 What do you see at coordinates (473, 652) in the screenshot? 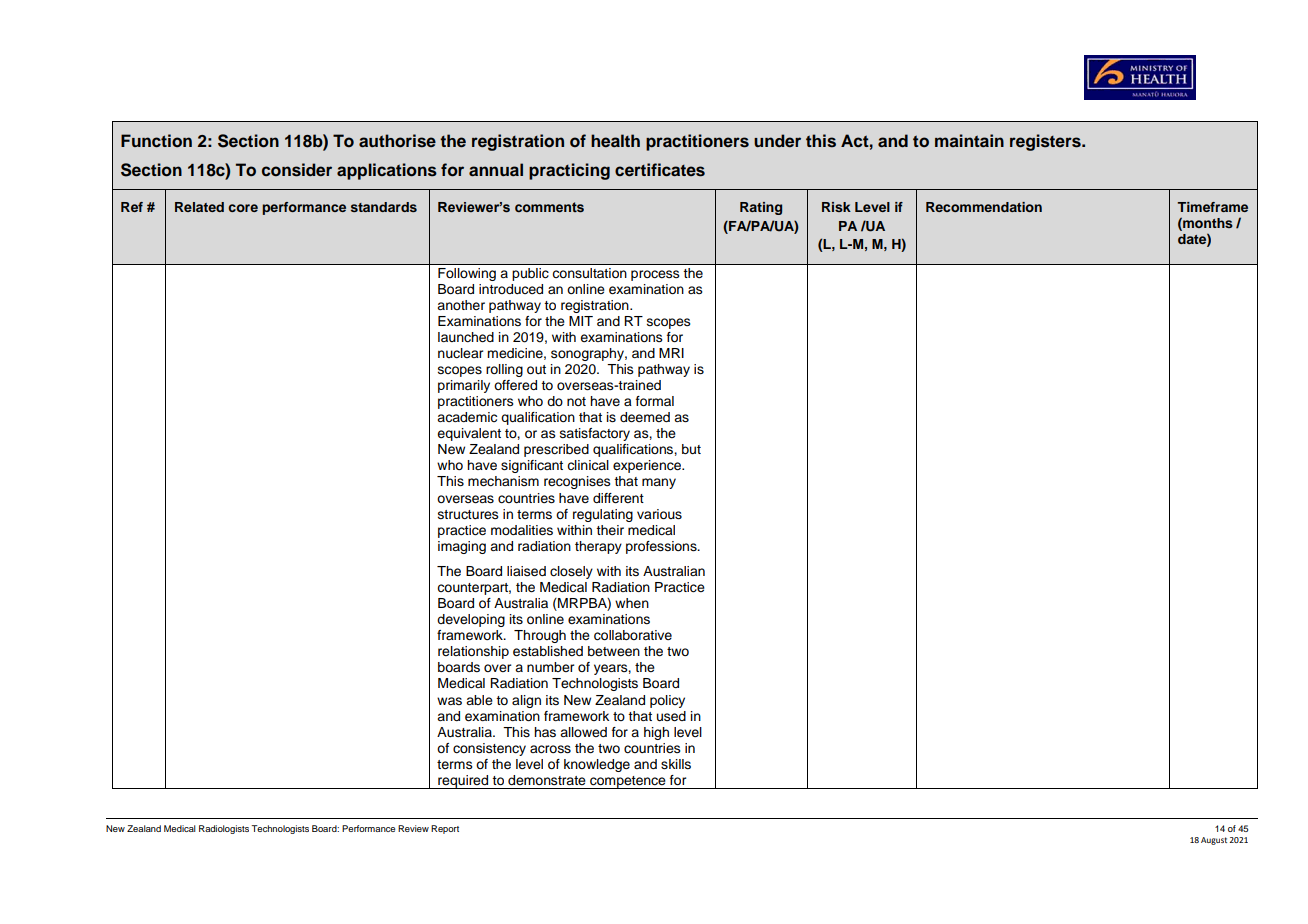
I see `relationship` at bounding box center [473, 652].
